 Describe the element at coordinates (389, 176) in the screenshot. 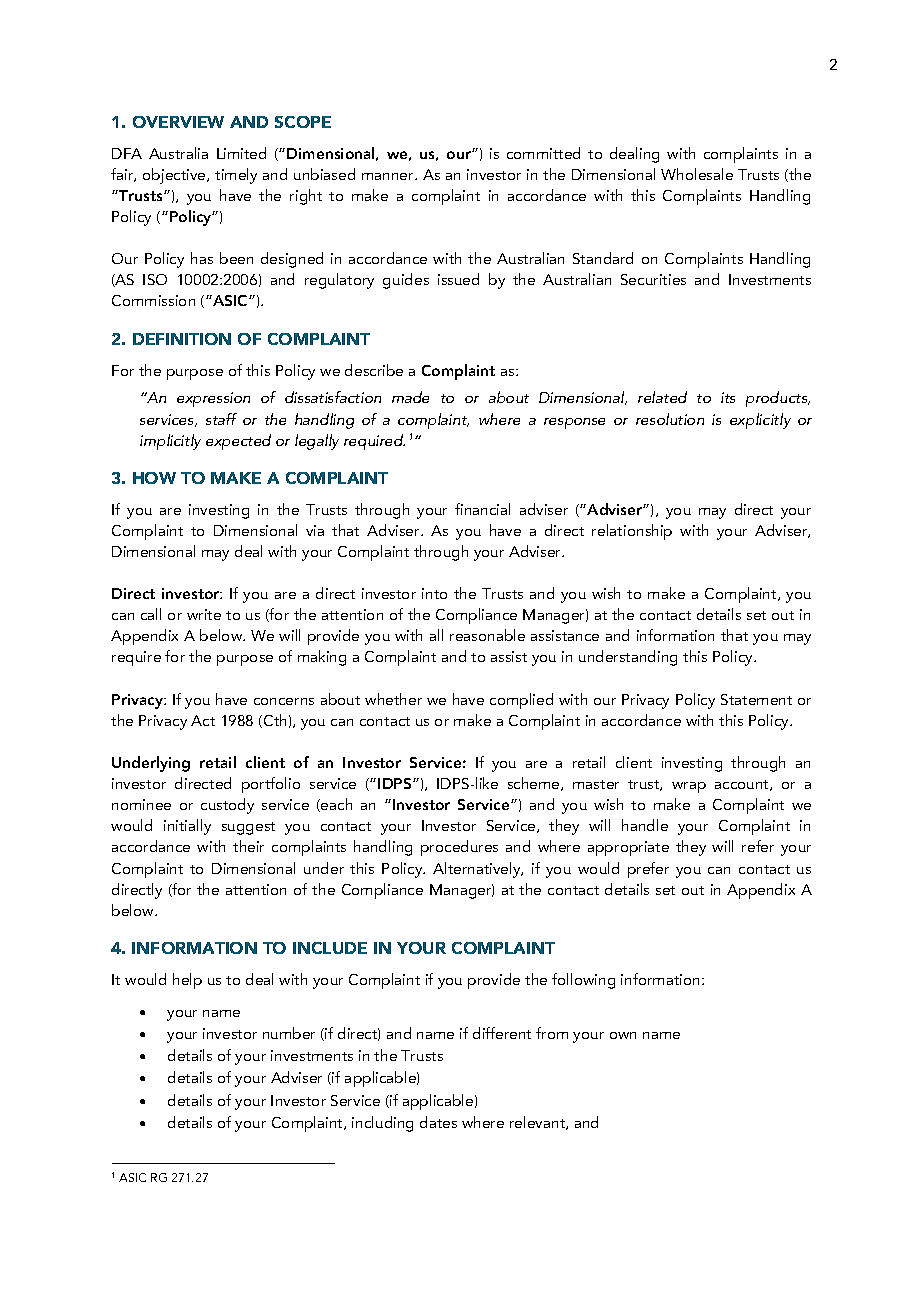

I see `manner` at that location.
